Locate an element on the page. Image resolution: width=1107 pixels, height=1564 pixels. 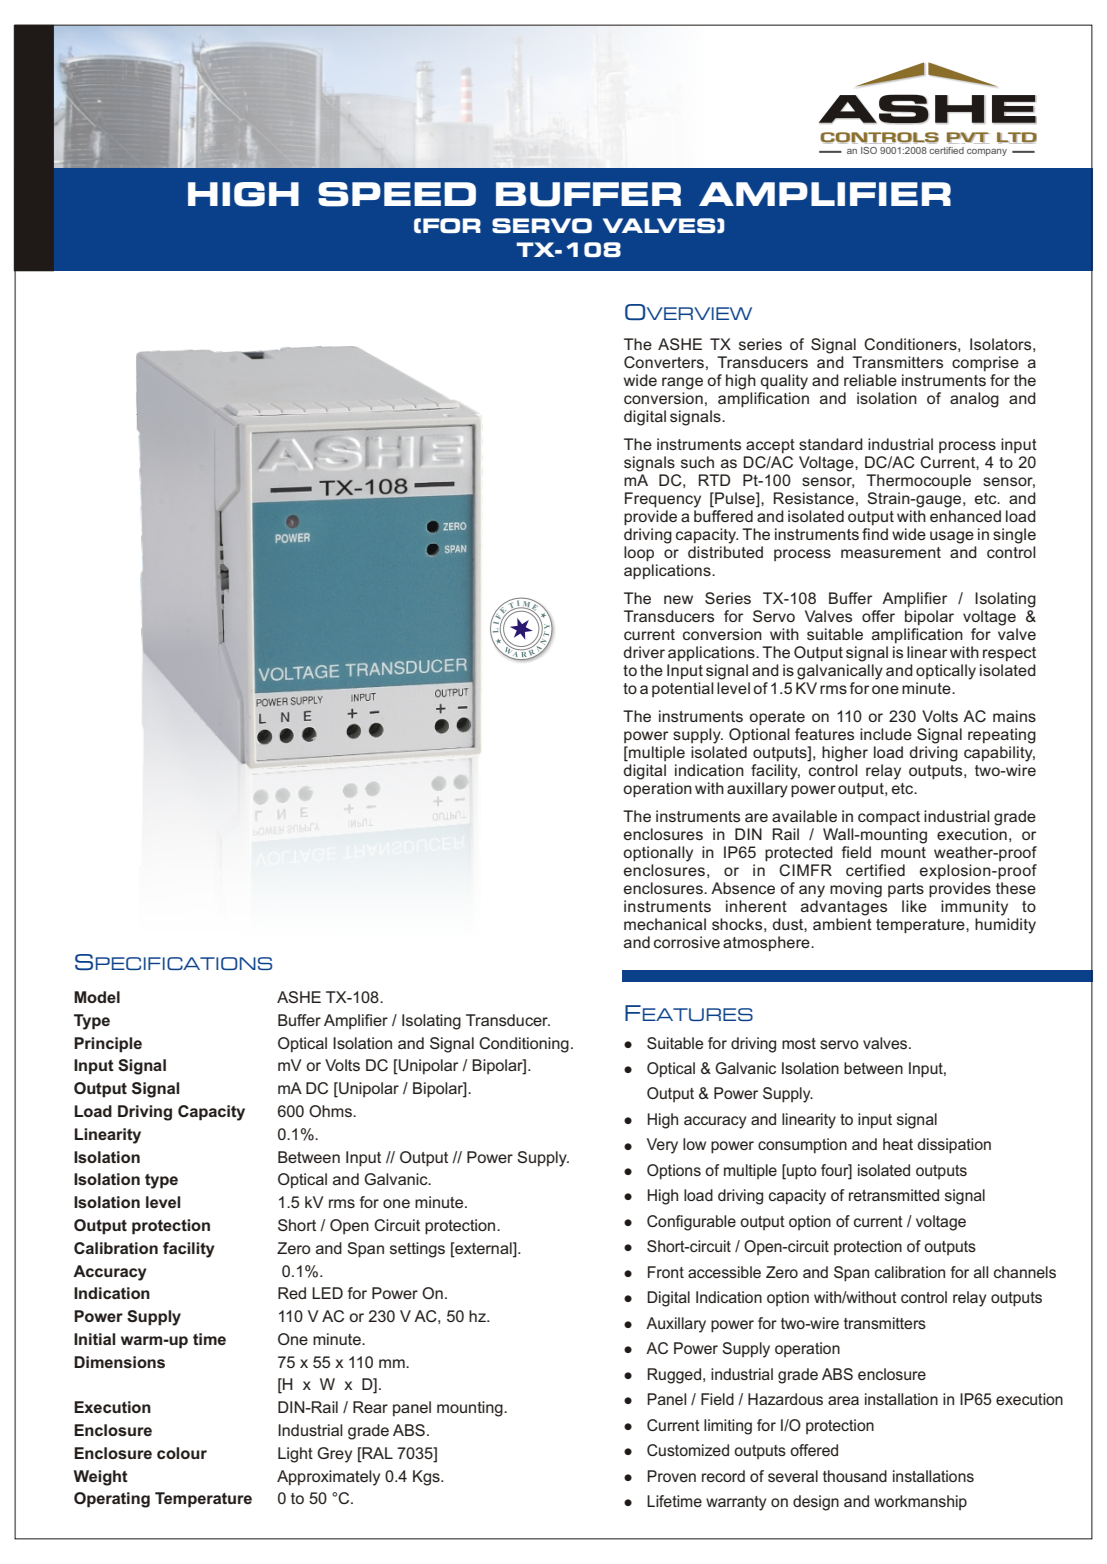
mechanical is located at coordinates (665, 924).
